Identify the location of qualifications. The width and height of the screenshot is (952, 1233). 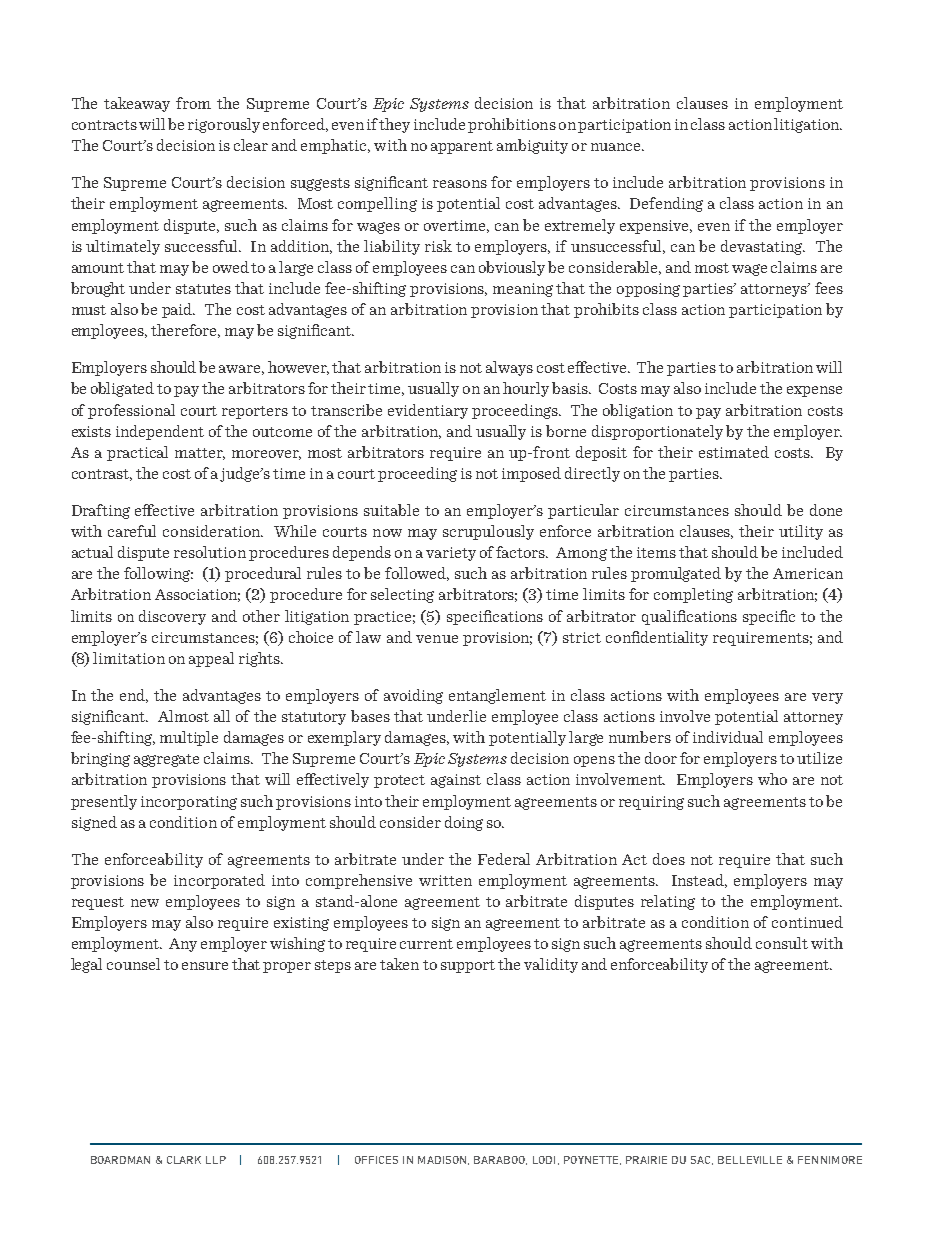
(689, 617).
